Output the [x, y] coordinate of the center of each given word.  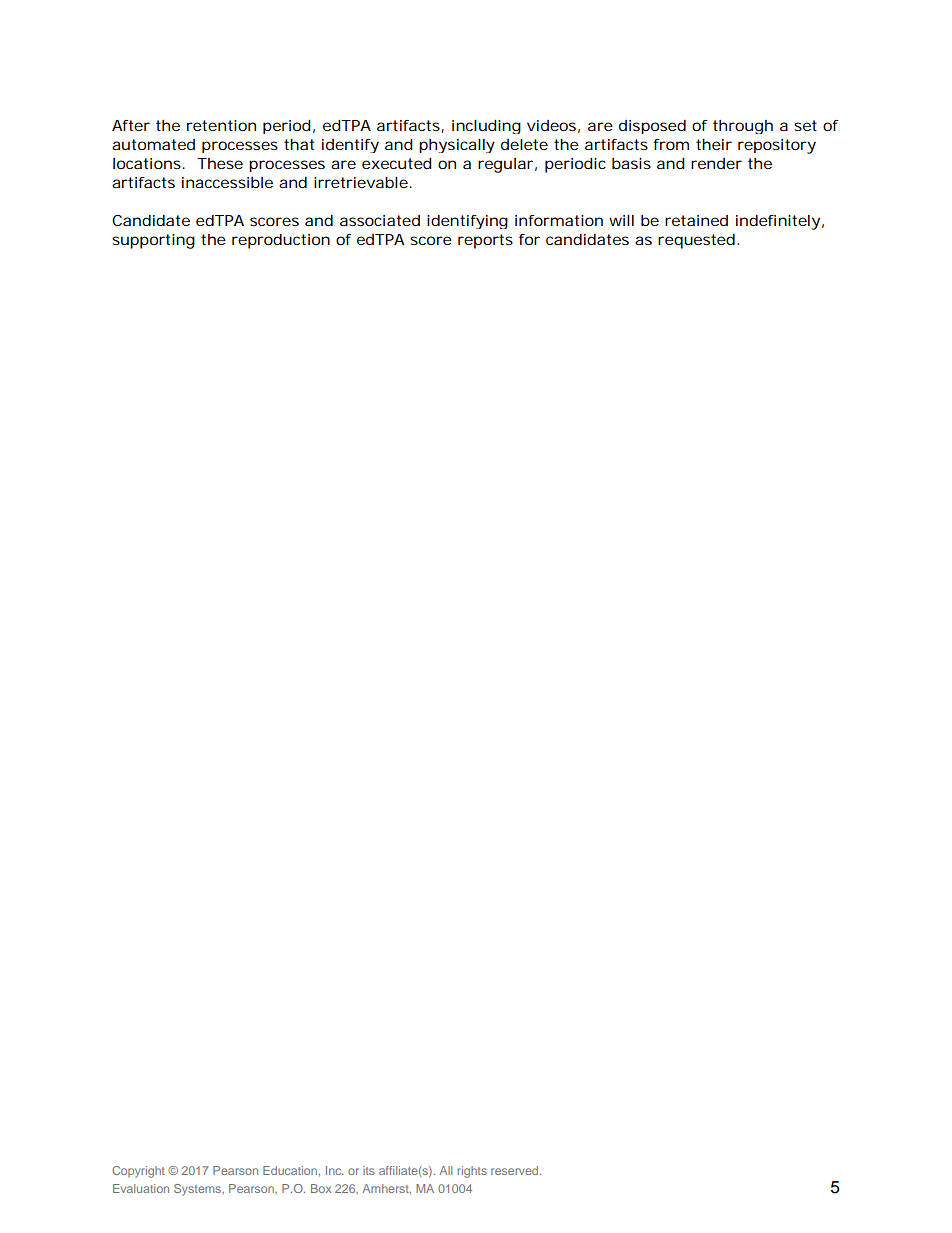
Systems [198, 1190]
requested [696, 241]
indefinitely [778, 222]
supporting [153, 241]
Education [290, 1170]
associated [380, 220]
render [716, 163]
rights [472, 1172]
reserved [516, 1170]
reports [485, 241]
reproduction [281, 241]
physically [457, 146]
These [220, 163]
